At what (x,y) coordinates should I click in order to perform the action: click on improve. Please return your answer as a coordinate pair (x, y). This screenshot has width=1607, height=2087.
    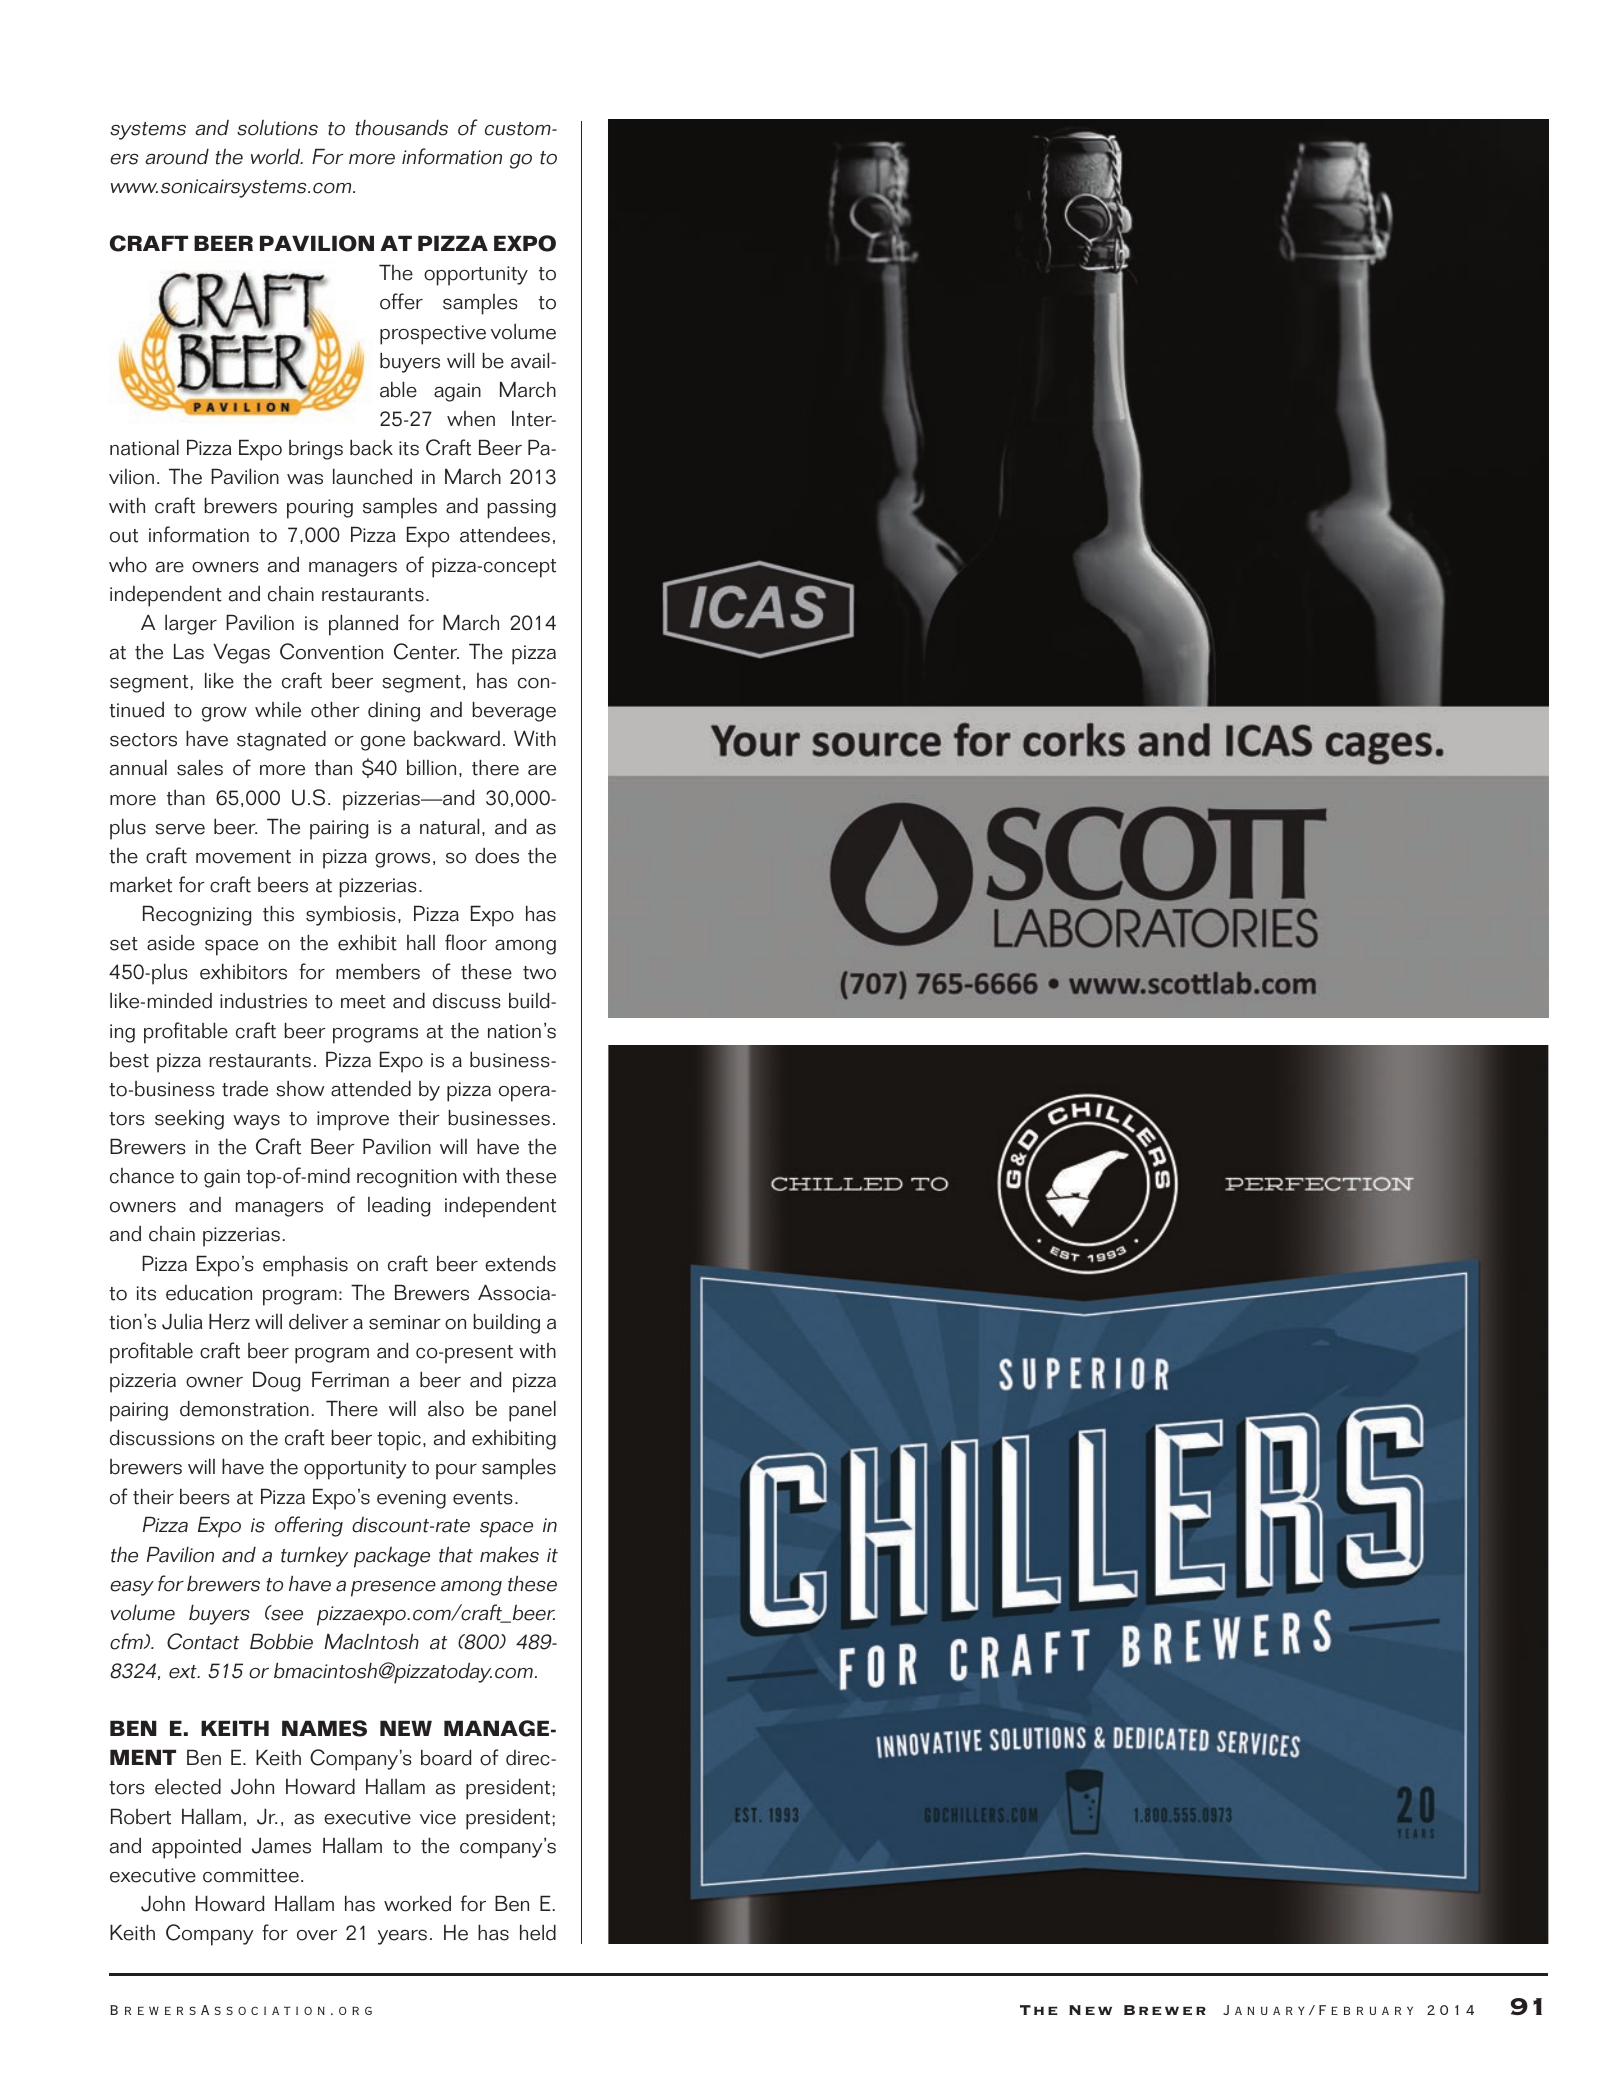
    Looking at the image, I should click on (353, 1121).
